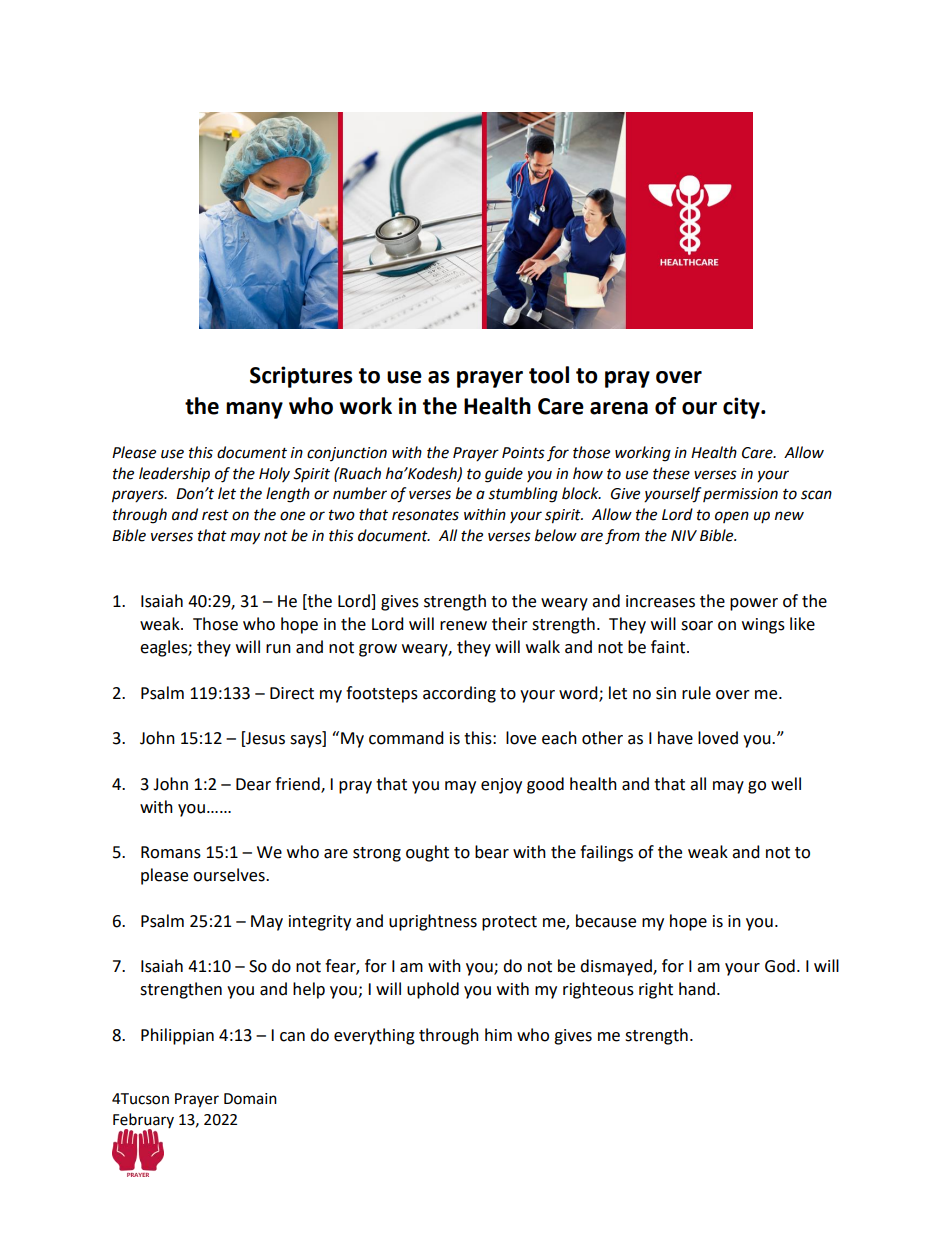 This image has height=1233, width=952. I want to click on protect, so click(509, 923).
